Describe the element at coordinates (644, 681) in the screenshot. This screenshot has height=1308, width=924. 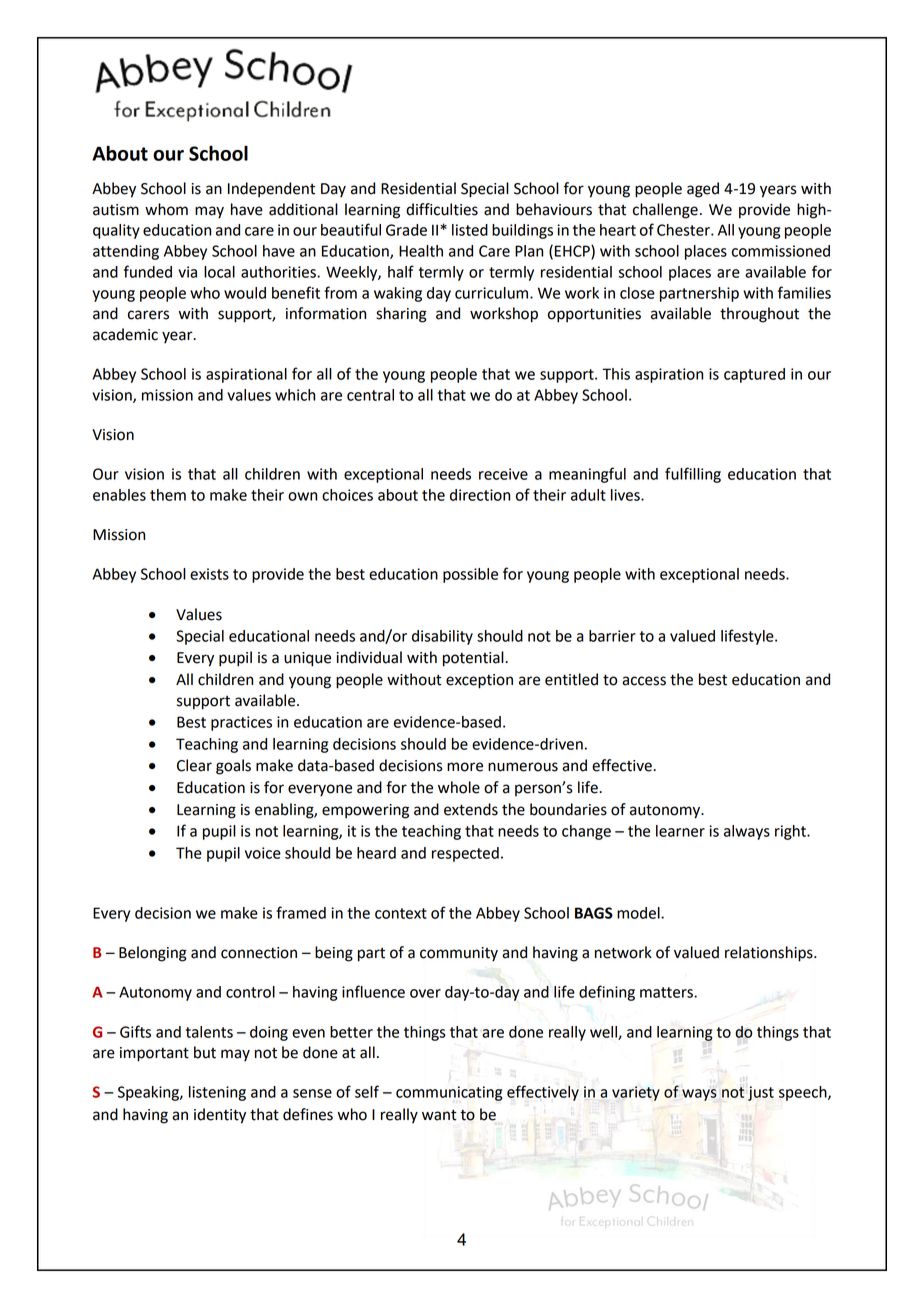
I see `access` at that location.
